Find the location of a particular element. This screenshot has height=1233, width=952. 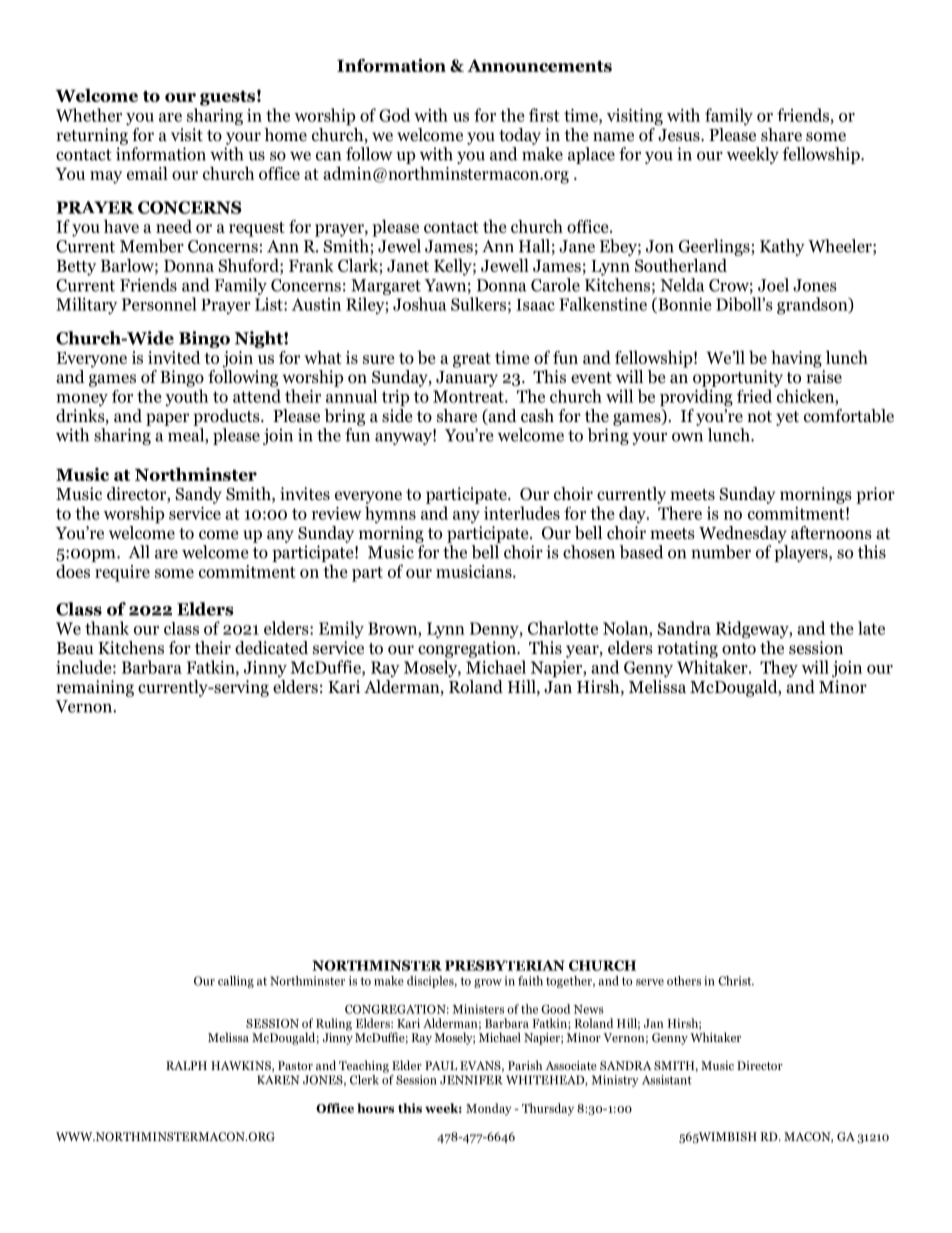

RALPH is located at coordinates (186, 1065).
